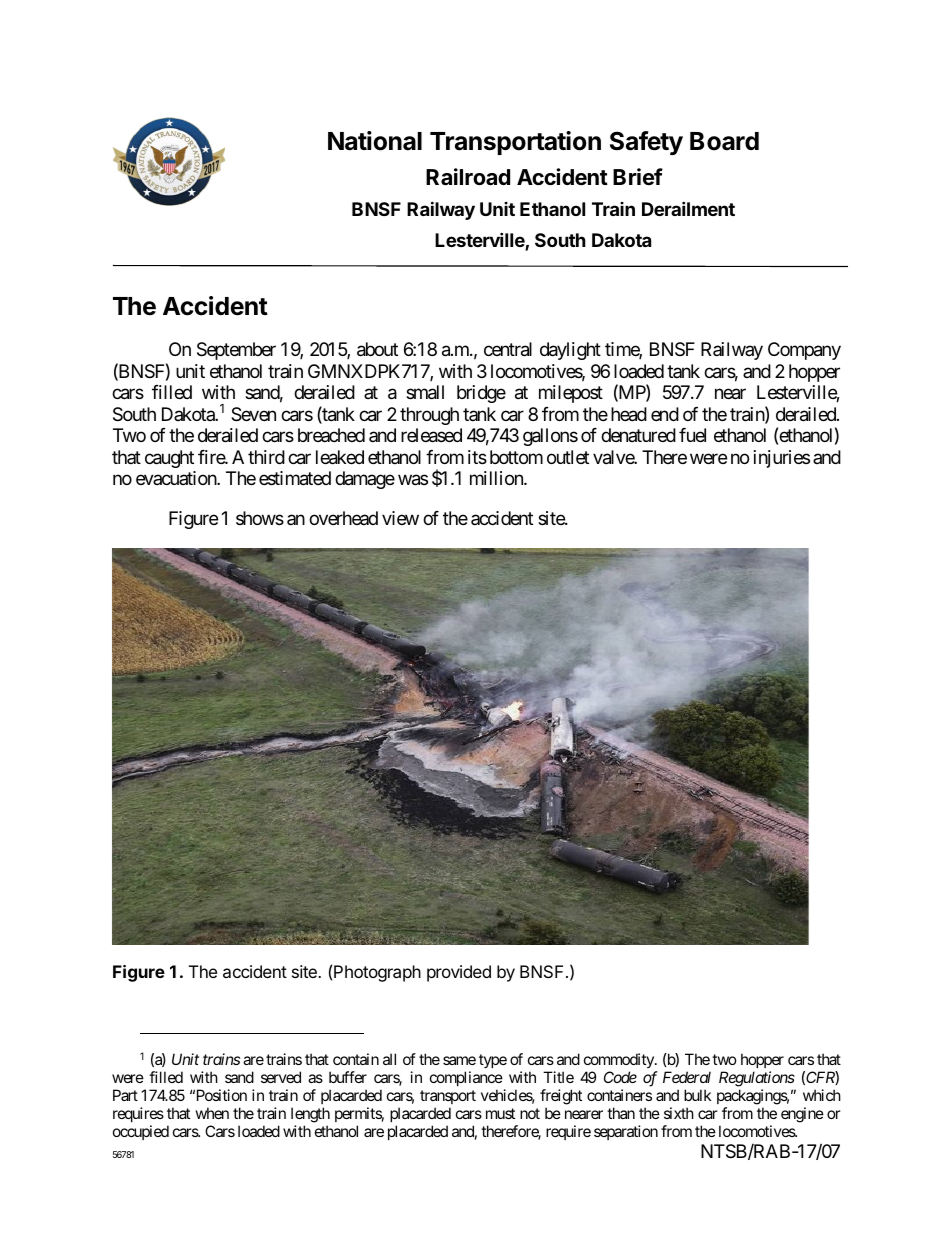  I want to click on Railroad, so click(468, 177).
